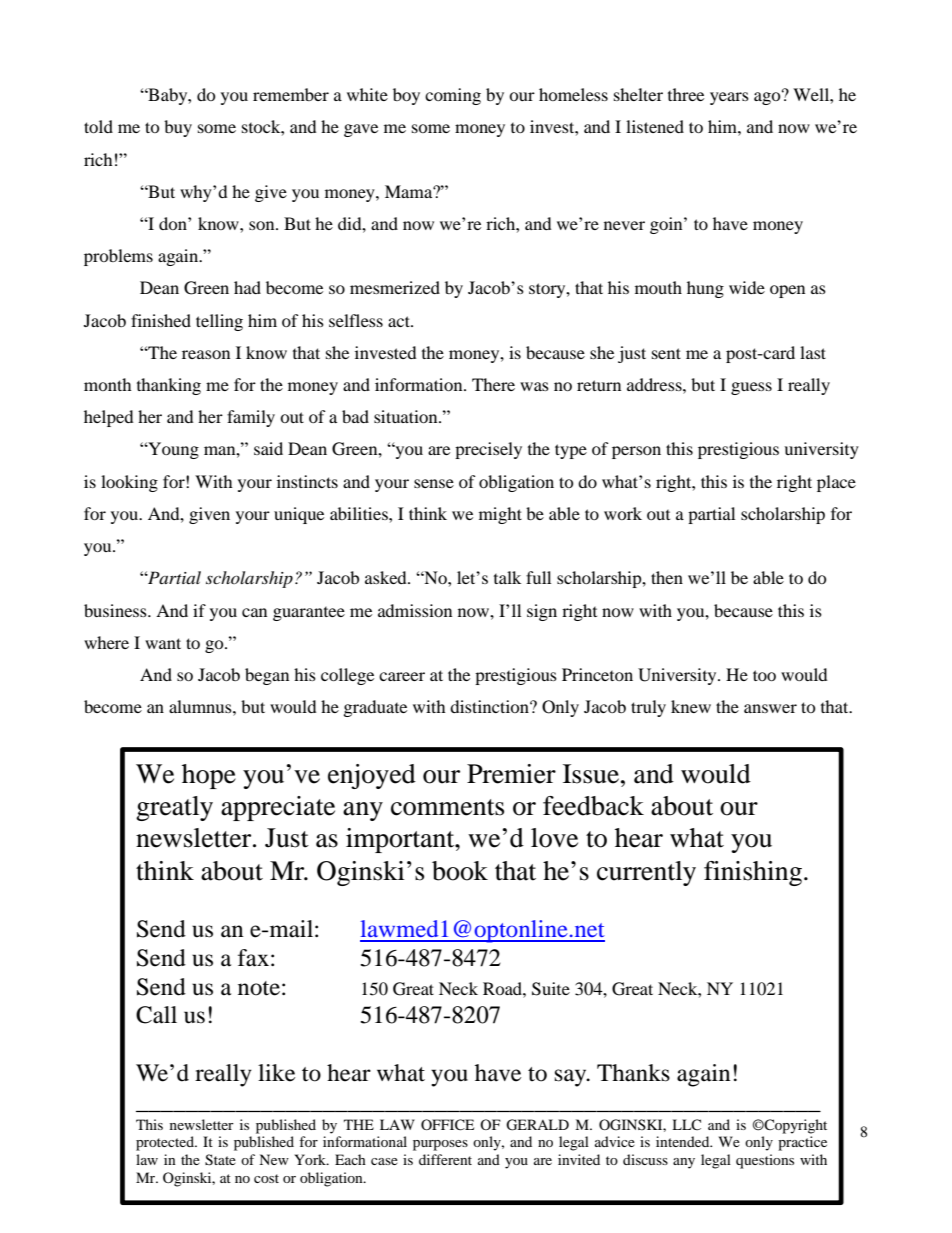  What do you see at coordinates (747, 287) in the screenshot?
I see `wide` at bounding box center [747, 287].
